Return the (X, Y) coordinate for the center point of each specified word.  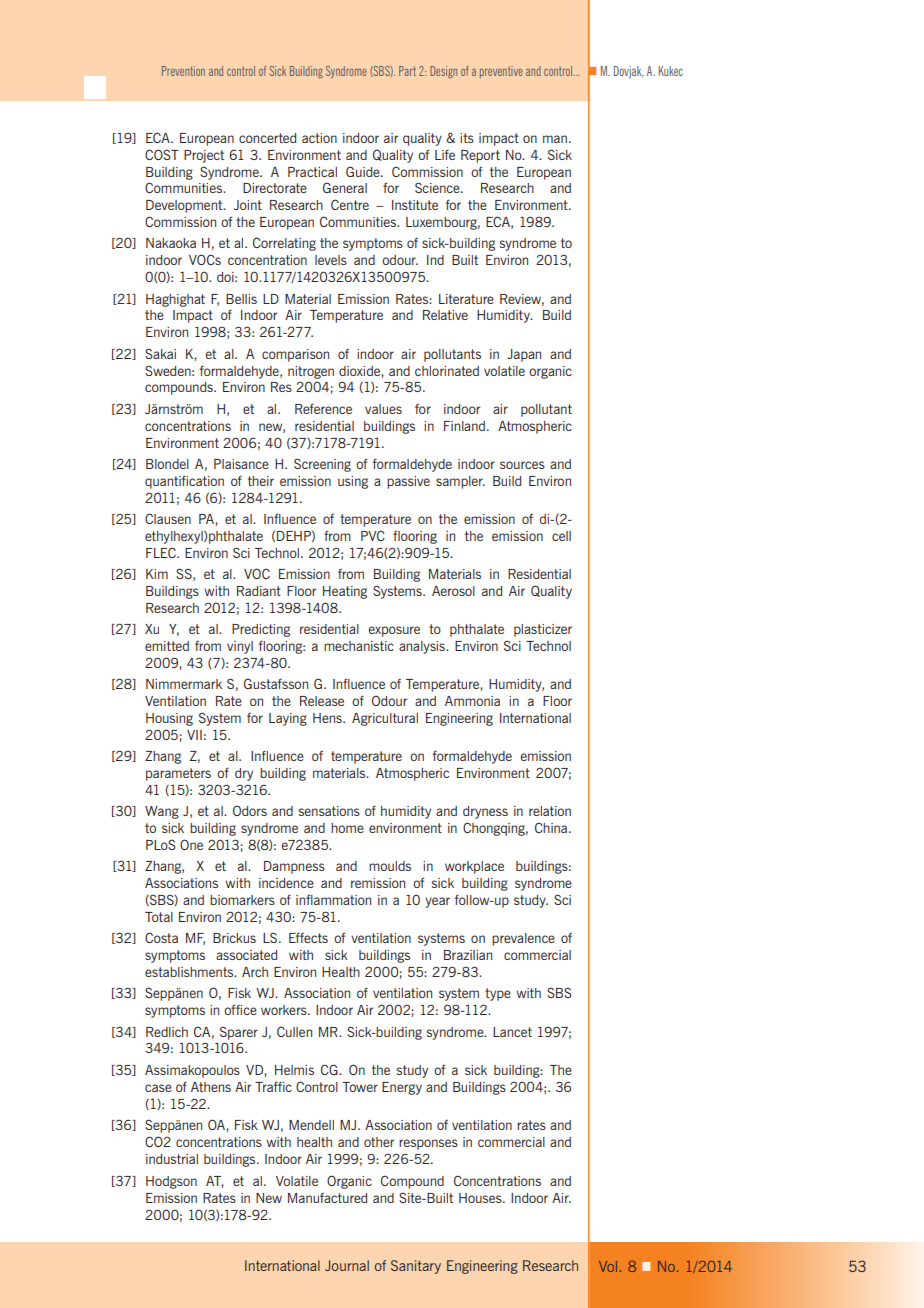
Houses (481, 1198)
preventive (501, 72)
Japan (524, 355)
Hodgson (171, 1182)
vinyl (240, 647)
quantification (184, 482)
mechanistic (359, 646)
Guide (364, 171)
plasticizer (543, 630)
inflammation (333, 899)
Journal (347, 1265)
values (383, 409)
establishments (190, 972)
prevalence (523, 939)
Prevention (183, 71)
